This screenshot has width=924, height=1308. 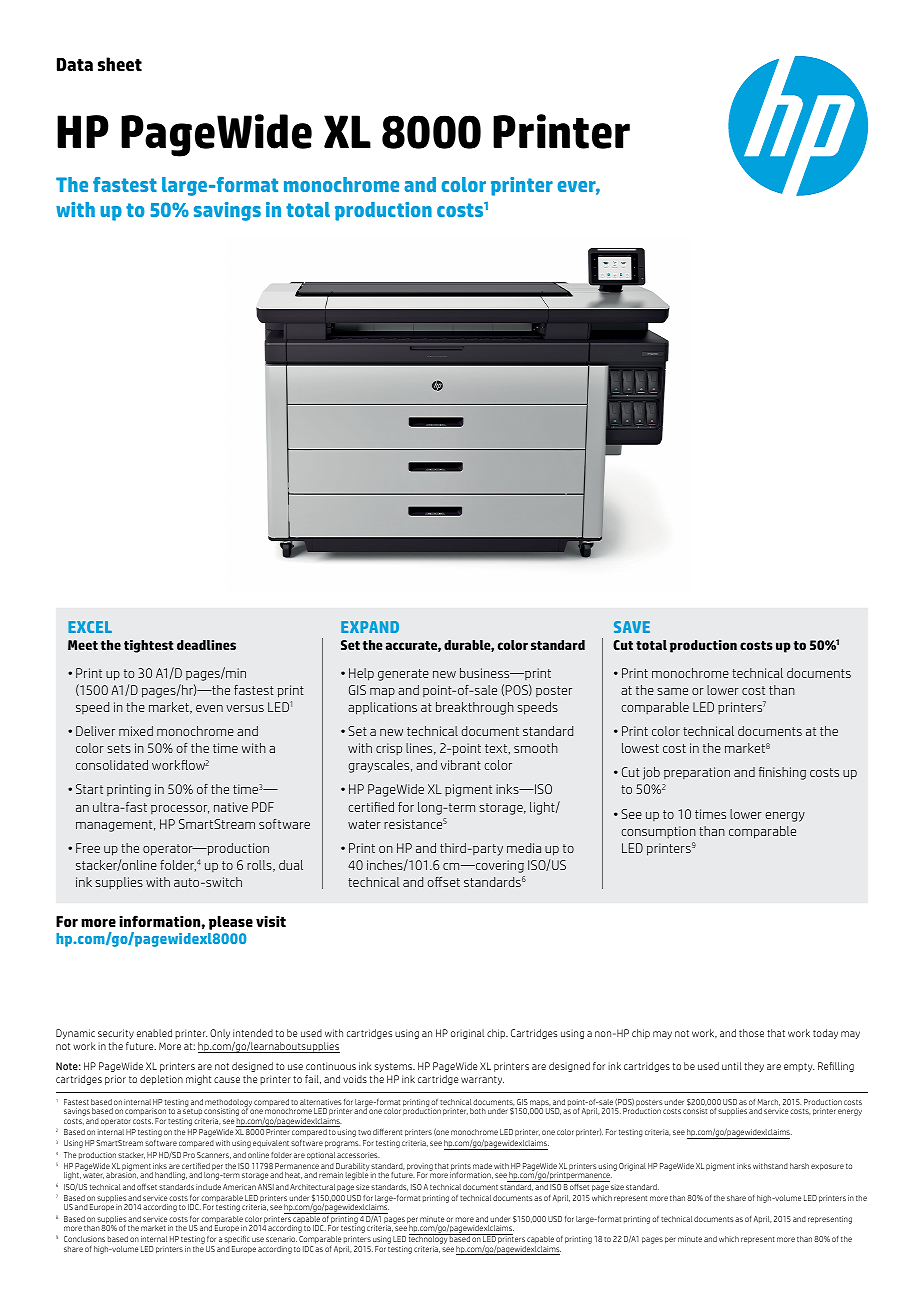 What do you see at coordinates (799, 1166) in the screenshot?
I see `harsh` at bounding box center [799, 1166].
